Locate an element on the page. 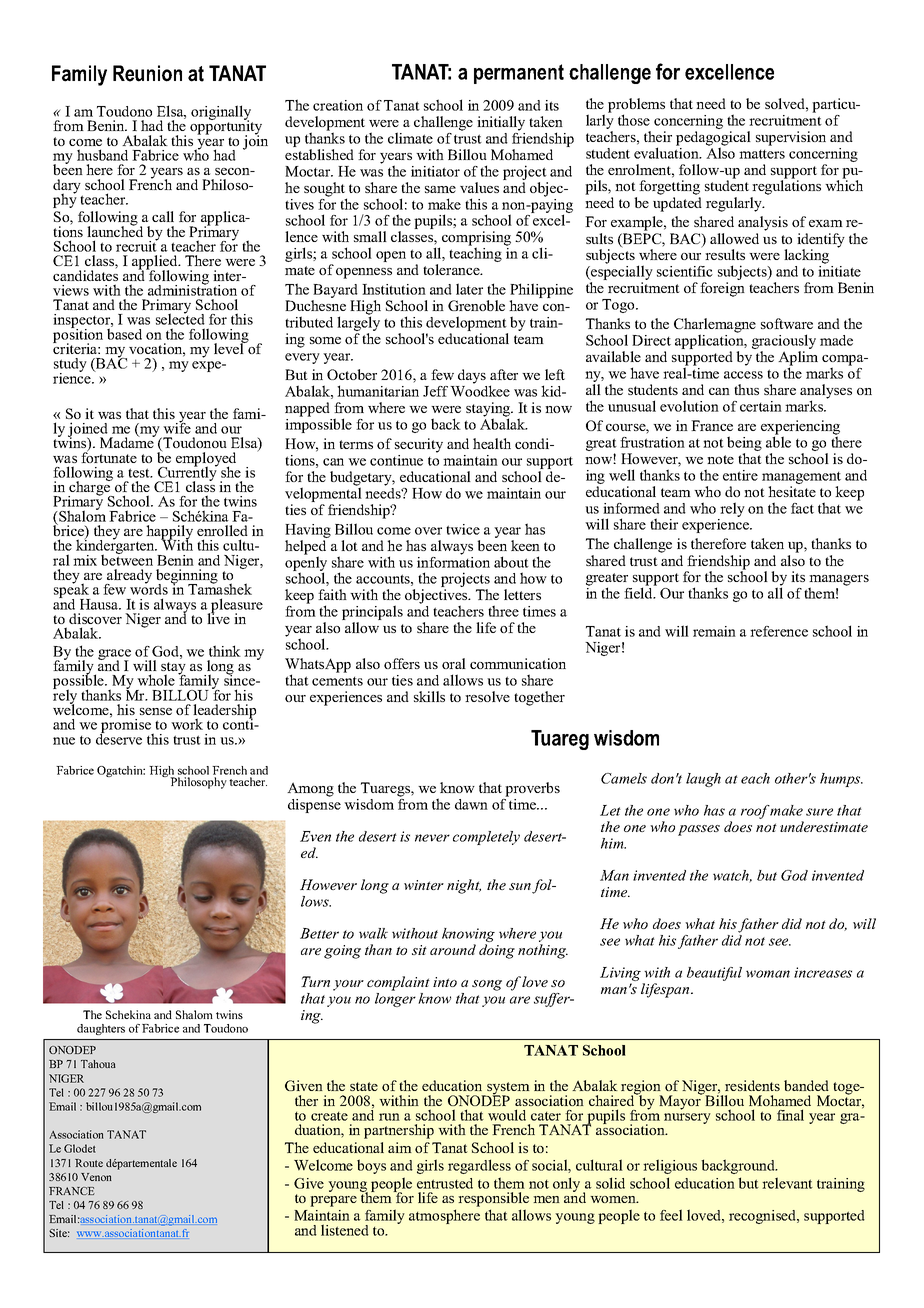 This document has width=924, height=1308. responsible is located at coordinates (493, 1199).
